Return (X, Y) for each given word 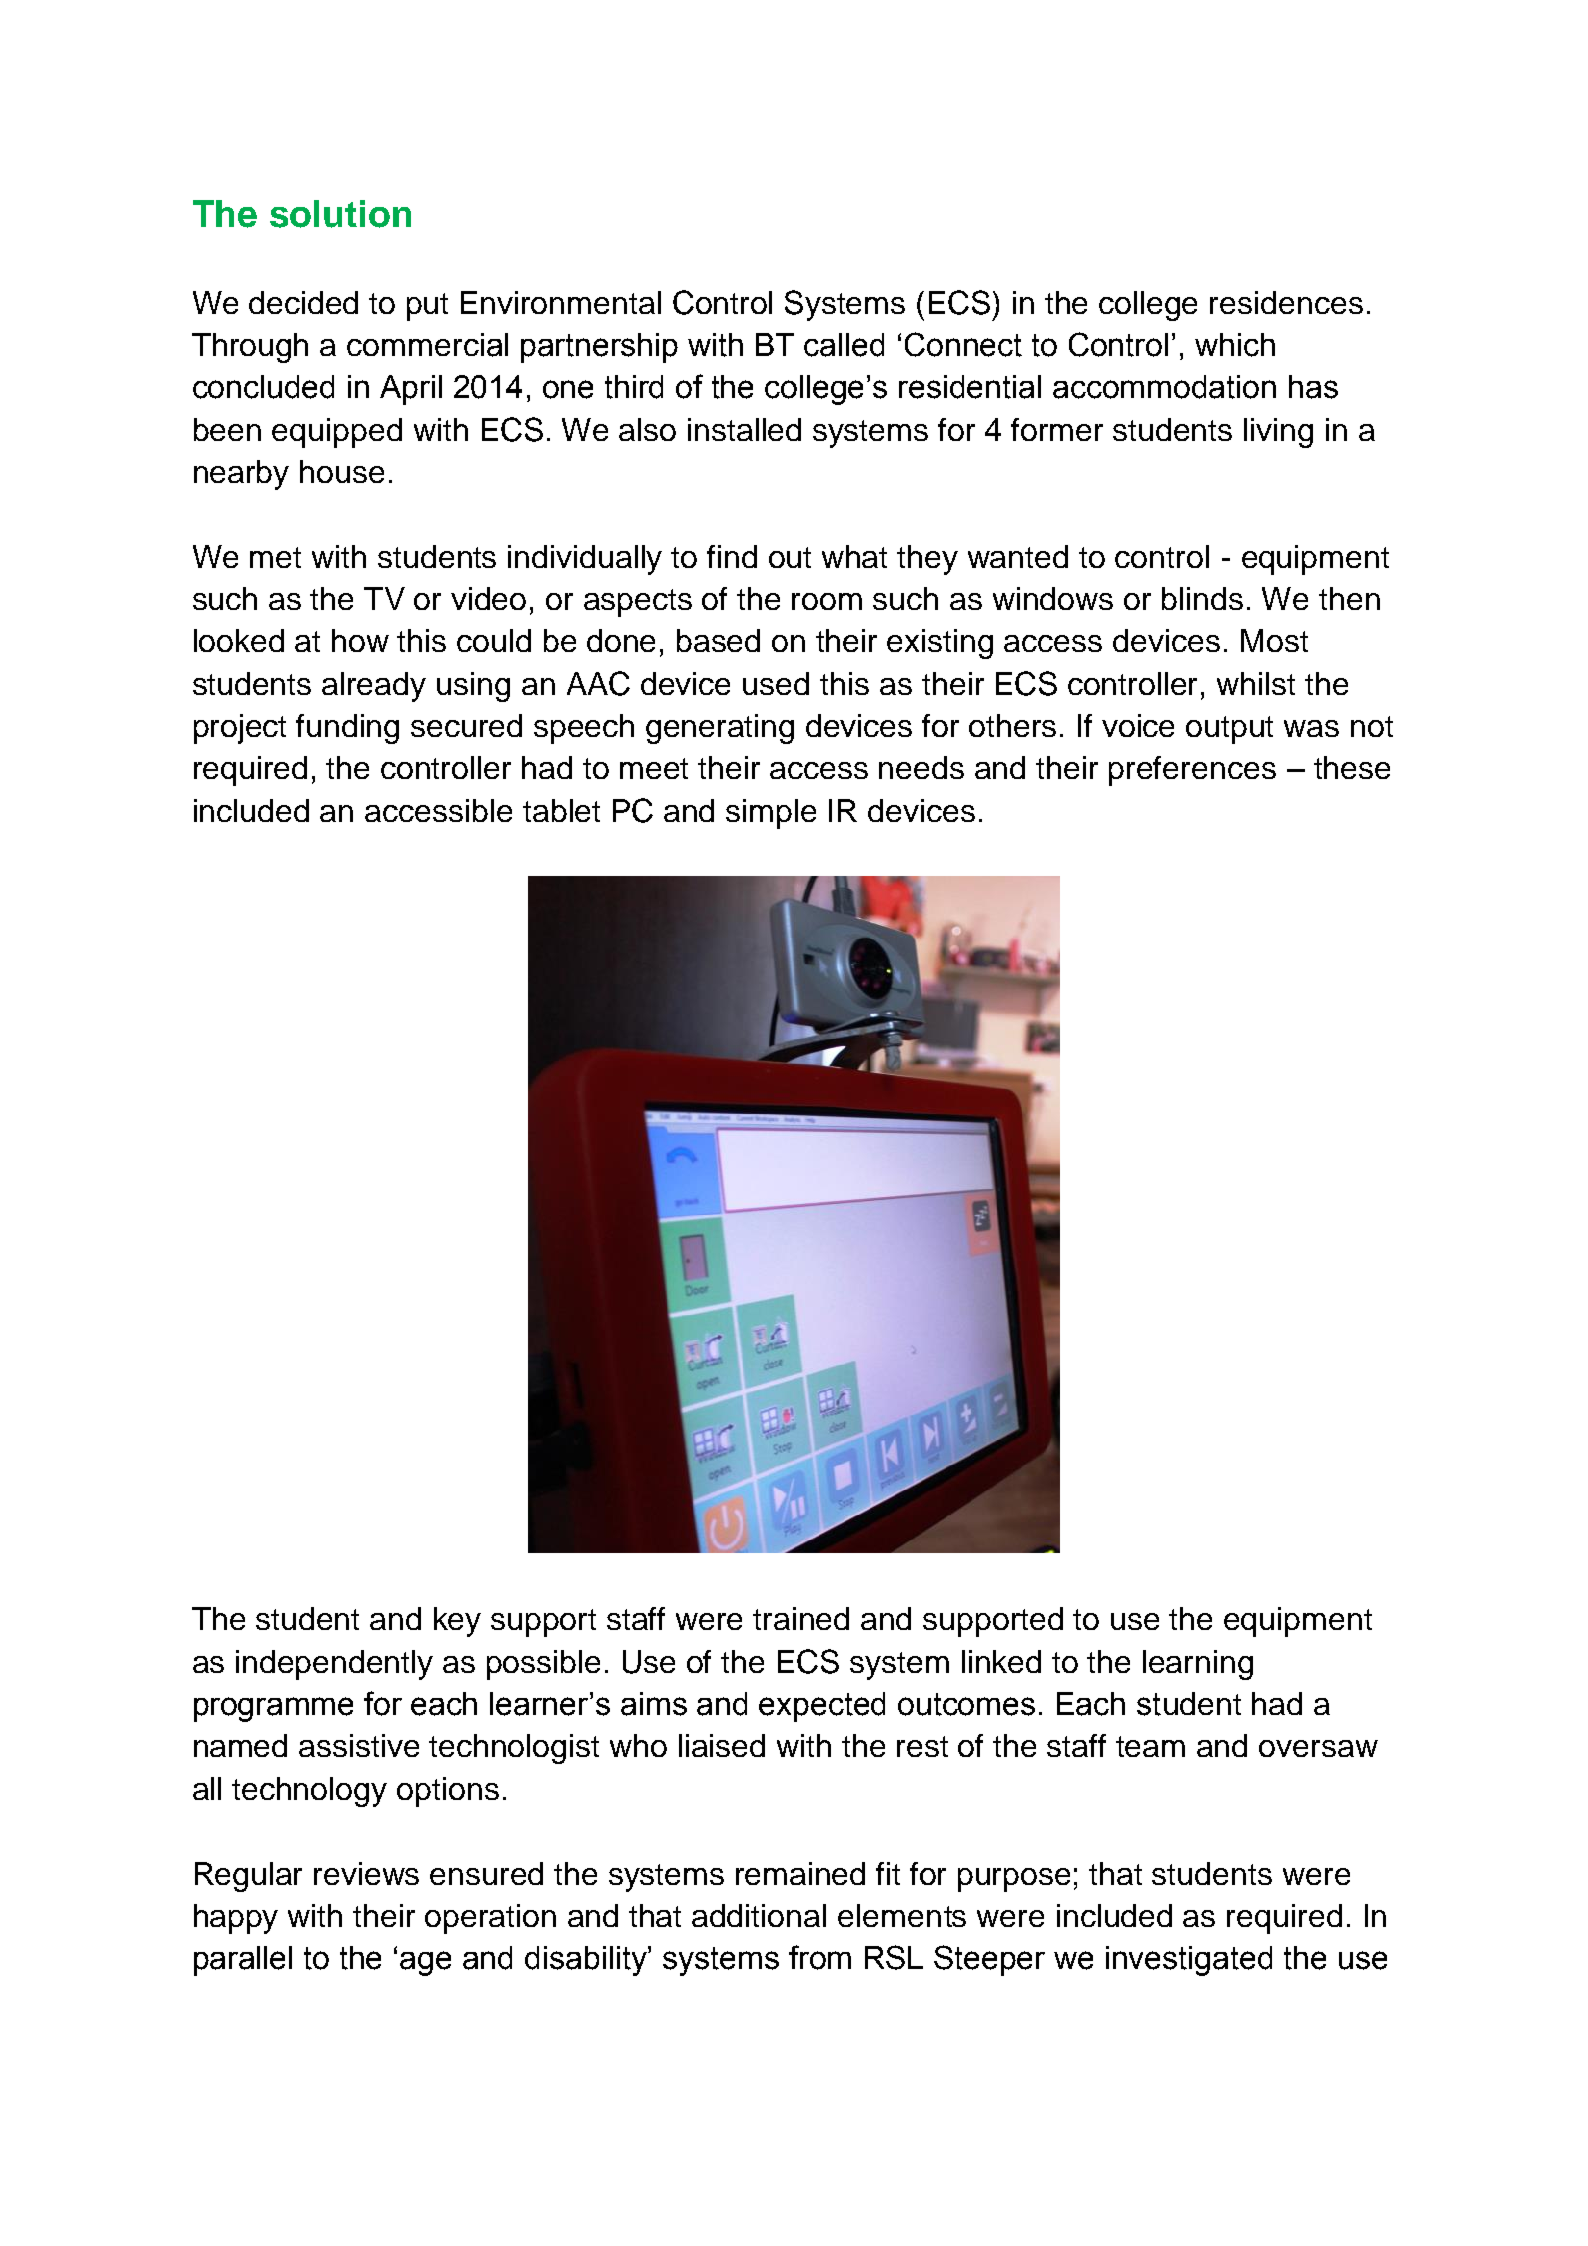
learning (1198, 1665)
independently (334, 1665)
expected (822, 1707)
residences (1286, 302)
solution (340, 214)
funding (347, 729)
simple (771, 814)
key (457, 1622)
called (844, 345)
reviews (366, 1873)
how (360, 640)
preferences (1192, 771)
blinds (1202, 598)
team (1150, 1746)
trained (801, 1618)
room (827, 601)
